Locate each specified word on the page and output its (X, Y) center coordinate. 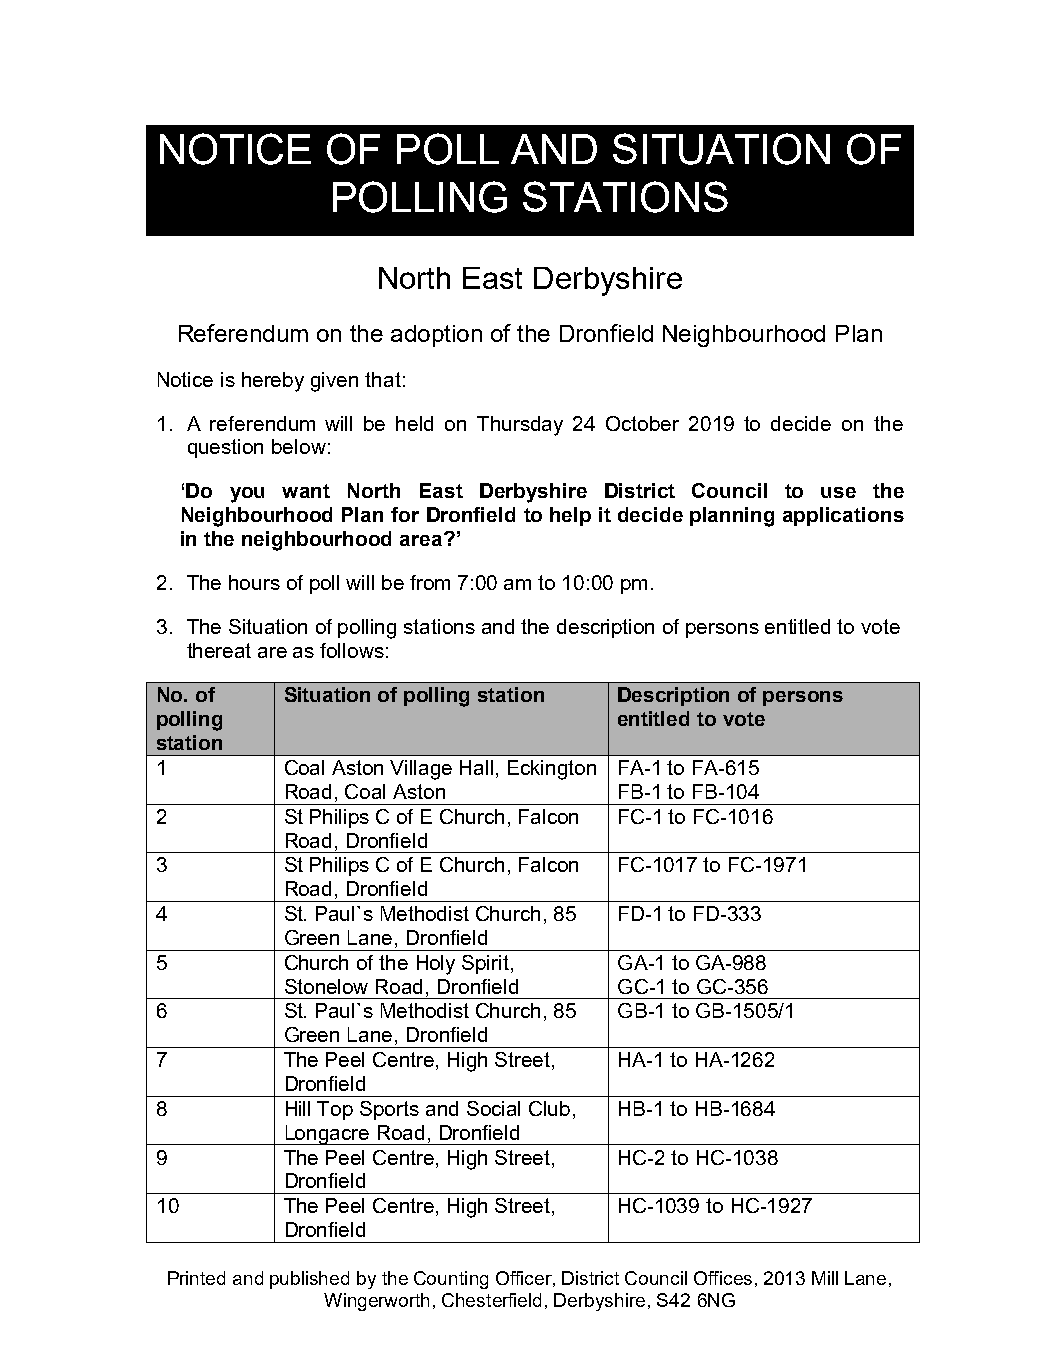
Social (493, 1108)
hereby (273, 382)
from (430, 582)
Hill (298, 1108)
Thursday (520, 426)
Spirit (485, 964)
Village (421, 770)
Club (549, 1108)
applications (843, 516)
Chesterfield (491, 1300)
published (309, 1280)
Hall (476, 767)
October (642, 423)
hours (254, 582)
